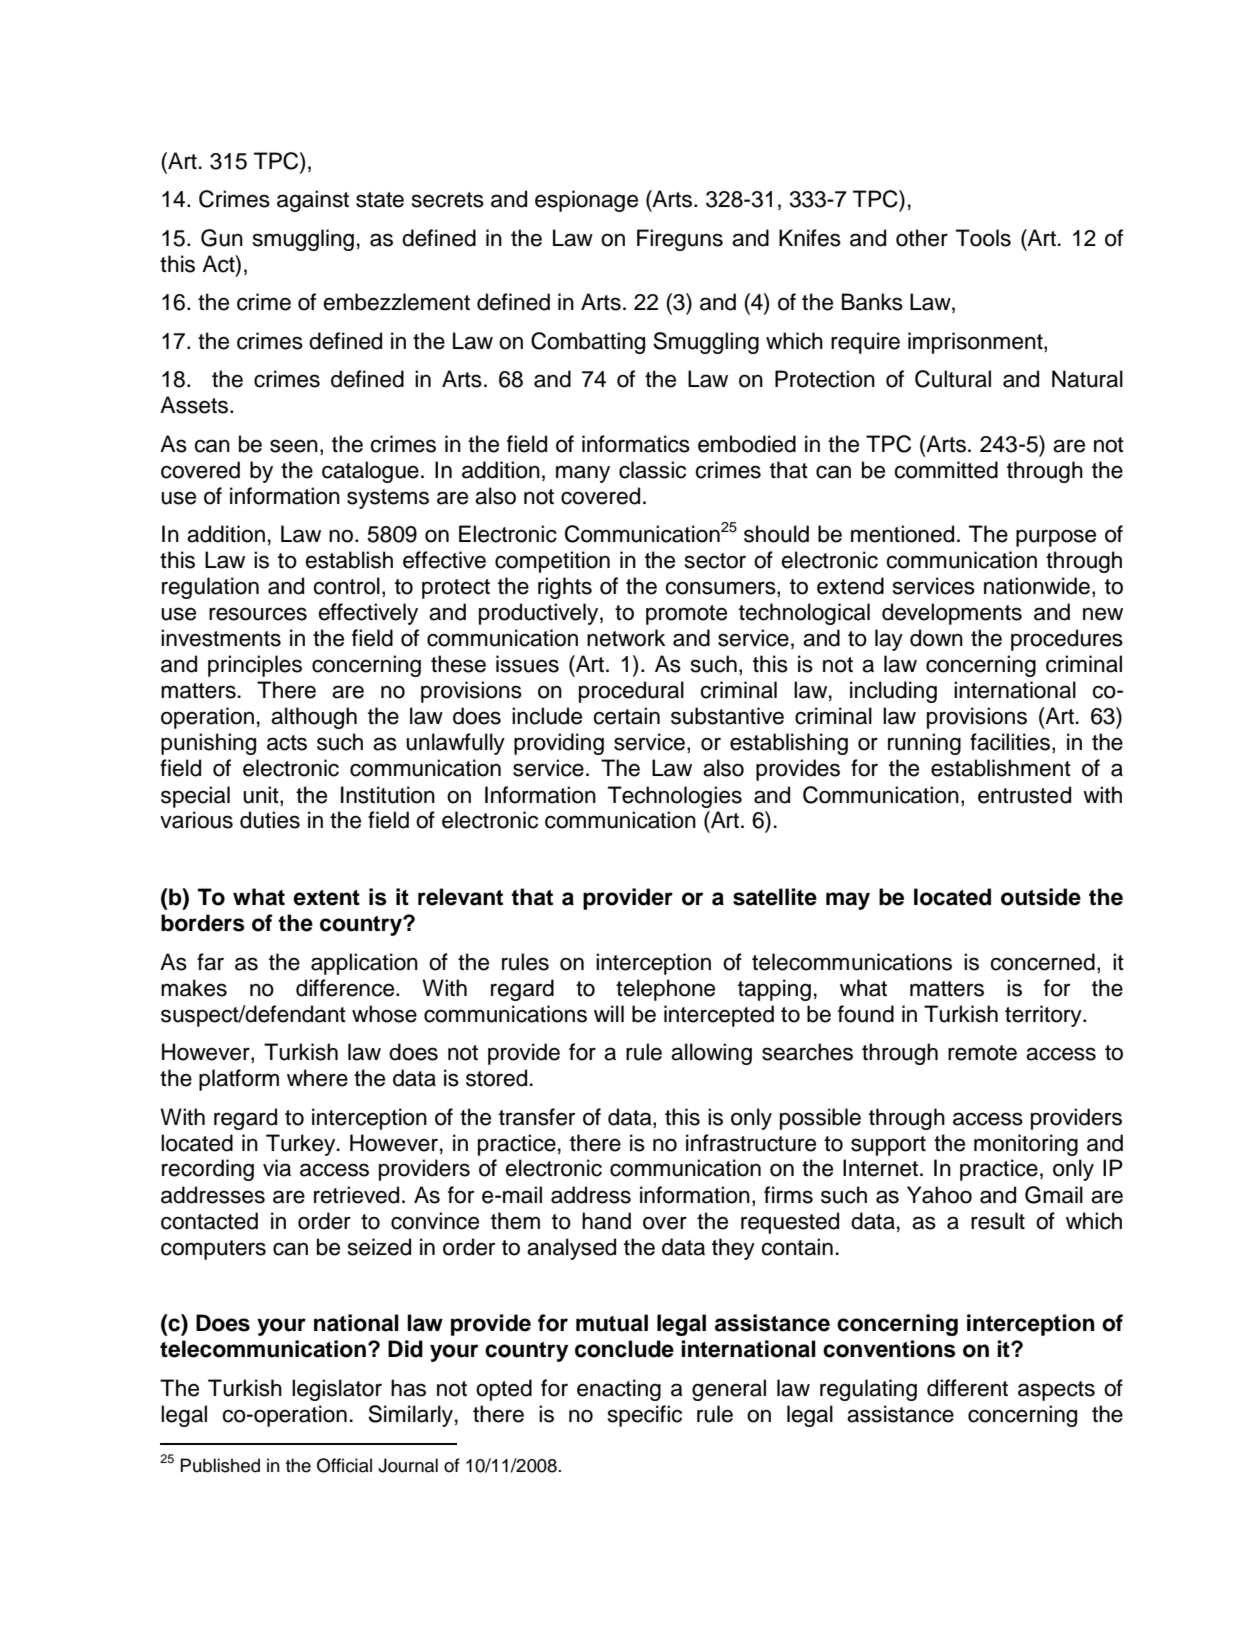 Image resolution: width=1260 pixels, height=1630 pixels. I want to click on Tools, so click(983, 238).
